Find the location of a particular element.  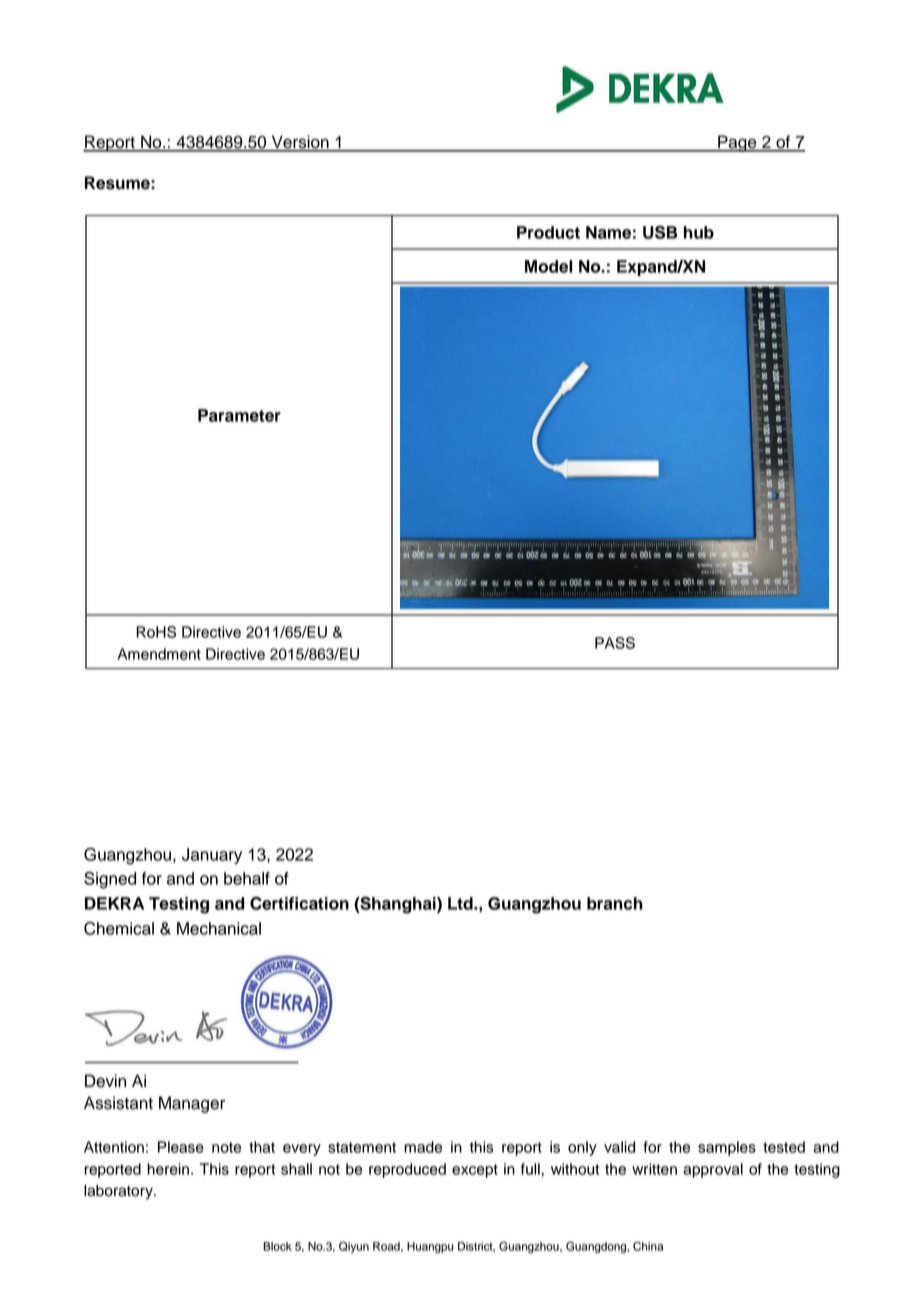

Page is located at coordinates (737, 143).
